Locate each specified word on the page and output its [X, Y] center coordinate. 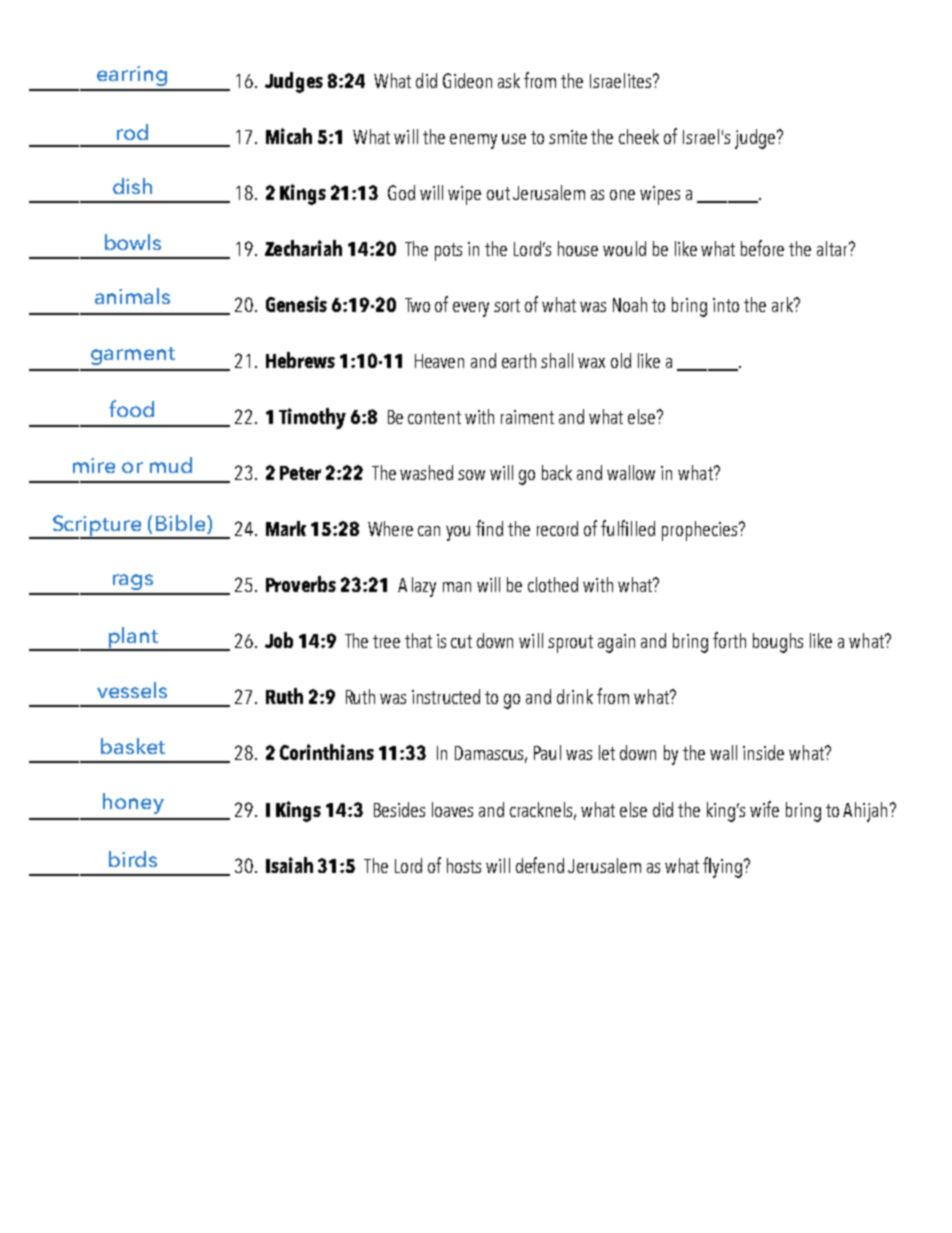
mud [171, 465]
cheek [639, 136]
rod [132, 132]
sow [471, 475]
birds [133, 859]
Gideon [467, 80]
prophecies [699, 531]
